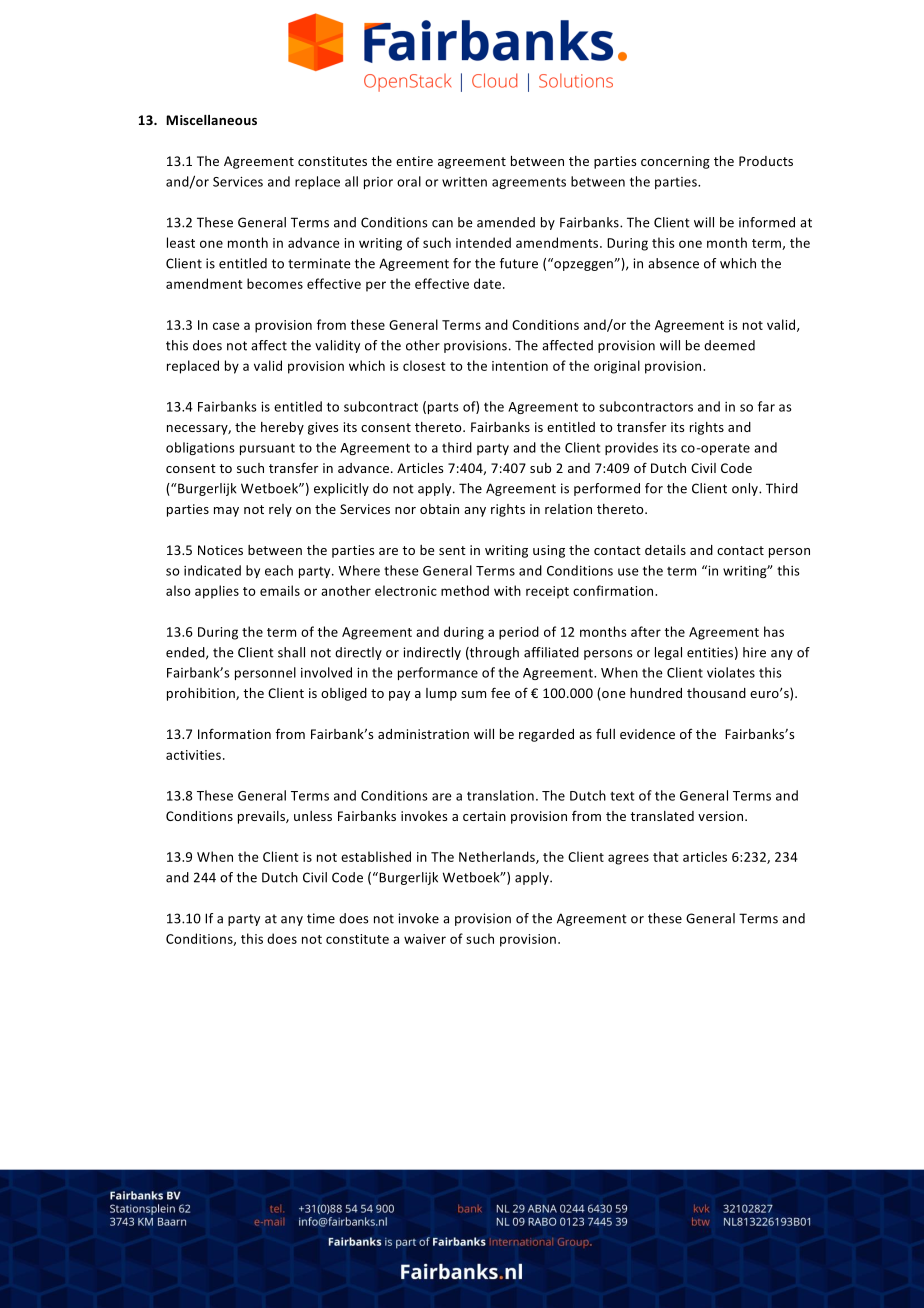 This document has width=924, height=1308. What do you see at coordinates (439, 509) in the document?
I see `obtain` at bounding box center [439, 509].
